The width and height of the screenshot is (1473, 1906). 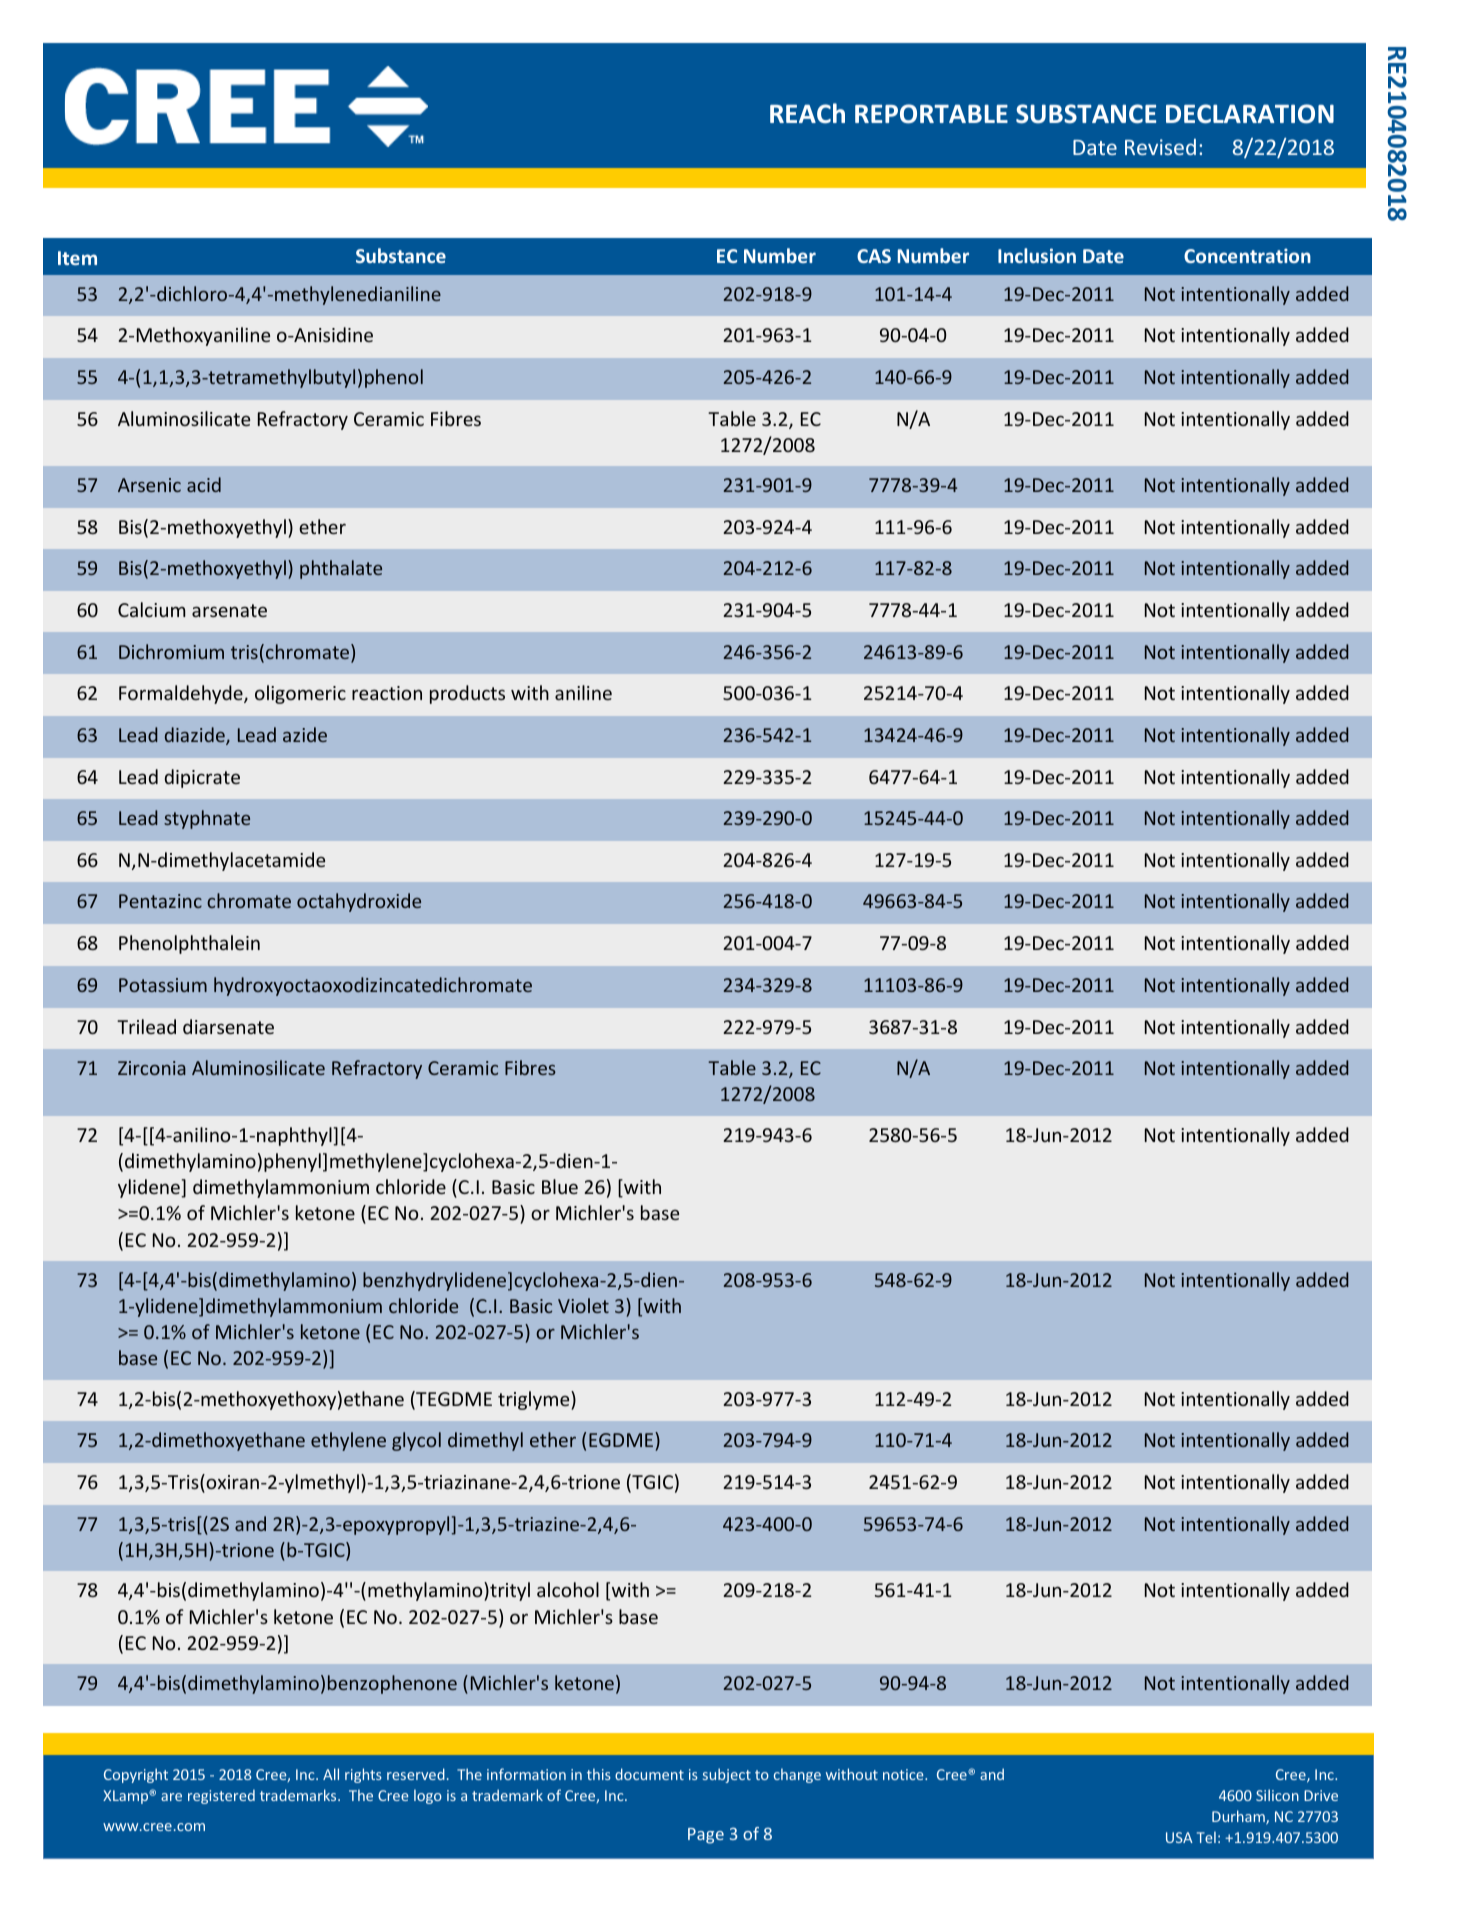 What do you see at coordinates (152, 609) in the screenshot?
I see `Calcium` at bounding box center [152, 609].
